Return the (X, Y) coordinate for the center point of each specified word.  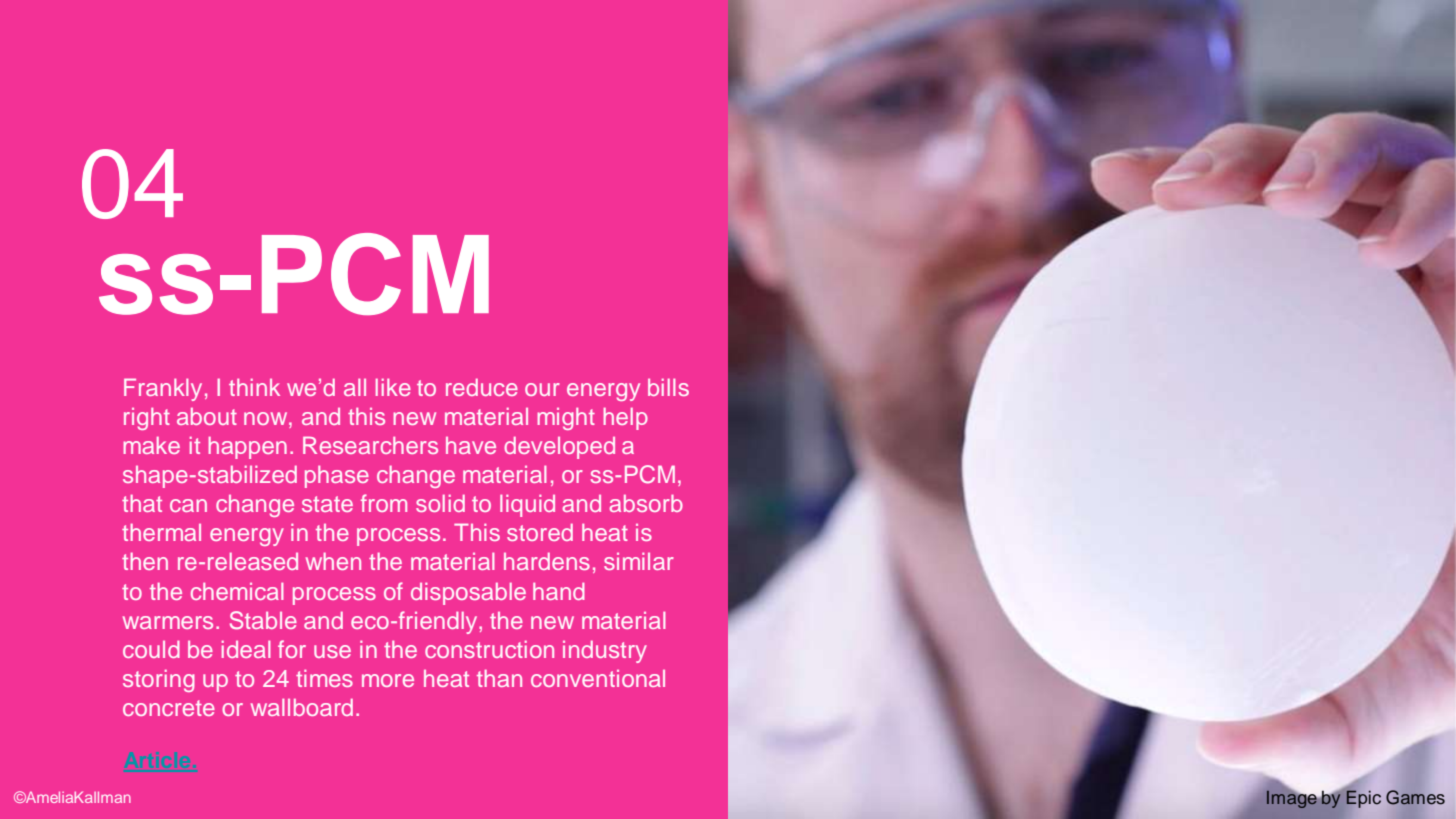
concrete (169, 708)
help (625, 419)
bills (668, 387)
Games (1415, 797)
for (292, 649)
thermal (161, 532)
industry (605, 651)
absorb (646, 503)
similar (639, 561)
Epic (1363, 799)
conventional (598, 678)
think (254, 387)
